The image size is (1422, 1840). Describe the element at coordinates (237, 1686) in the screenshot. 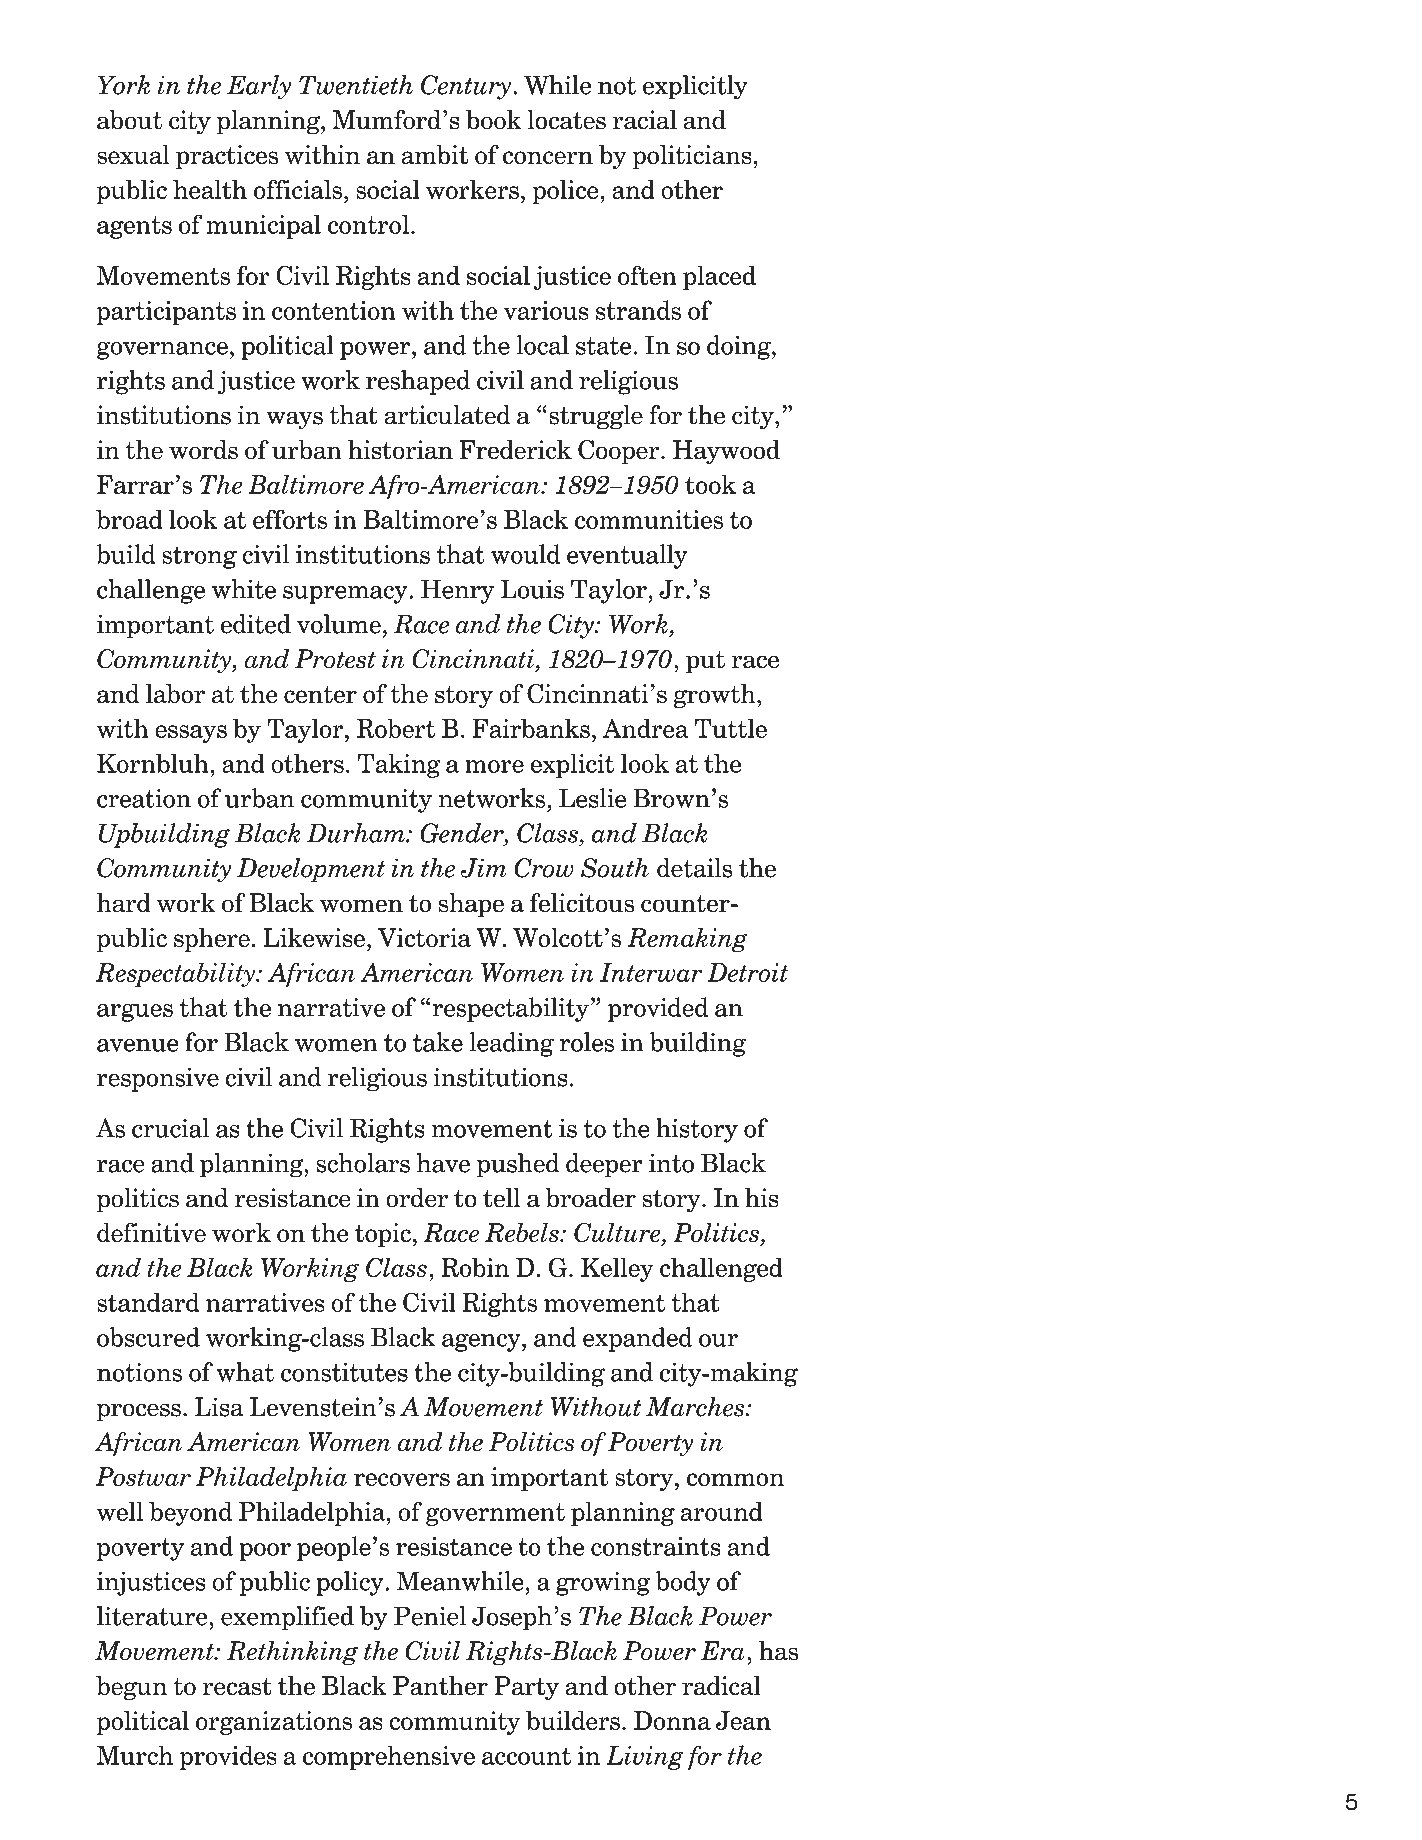

I see `recast` at that location.
